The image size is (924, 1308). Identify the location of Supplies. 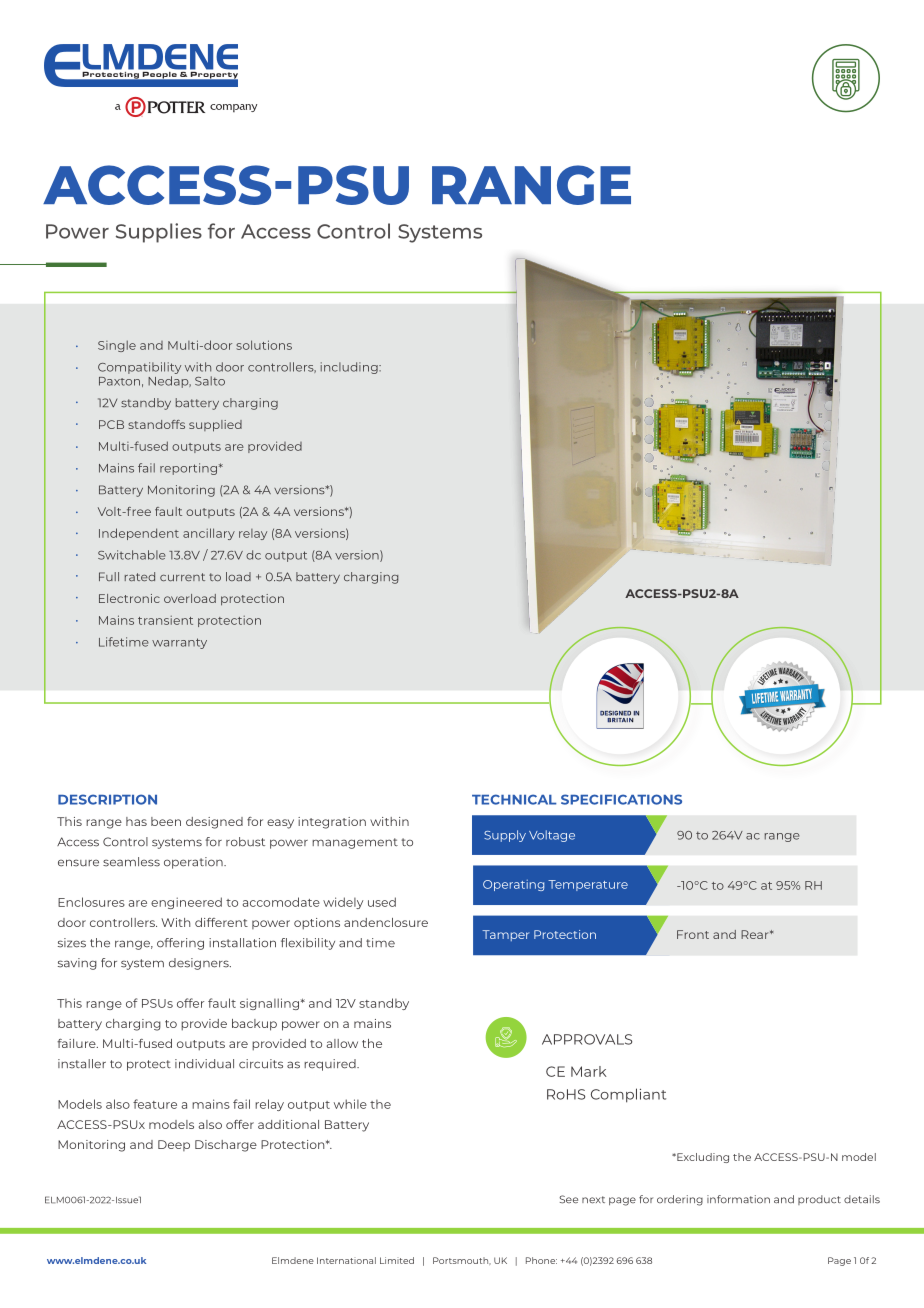
(159, 233).
